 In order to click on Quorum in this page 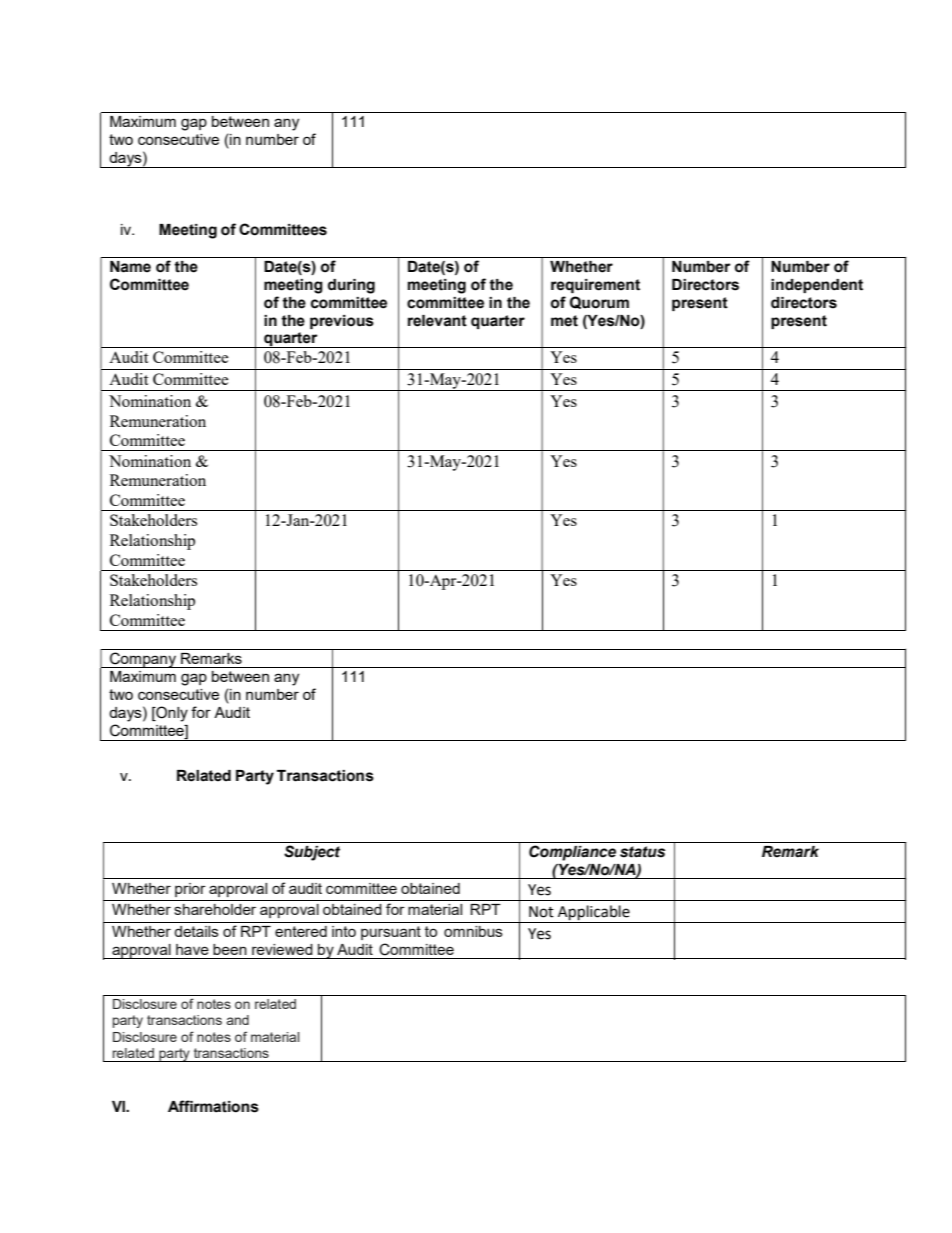, I will do `click(599, 302)`.
